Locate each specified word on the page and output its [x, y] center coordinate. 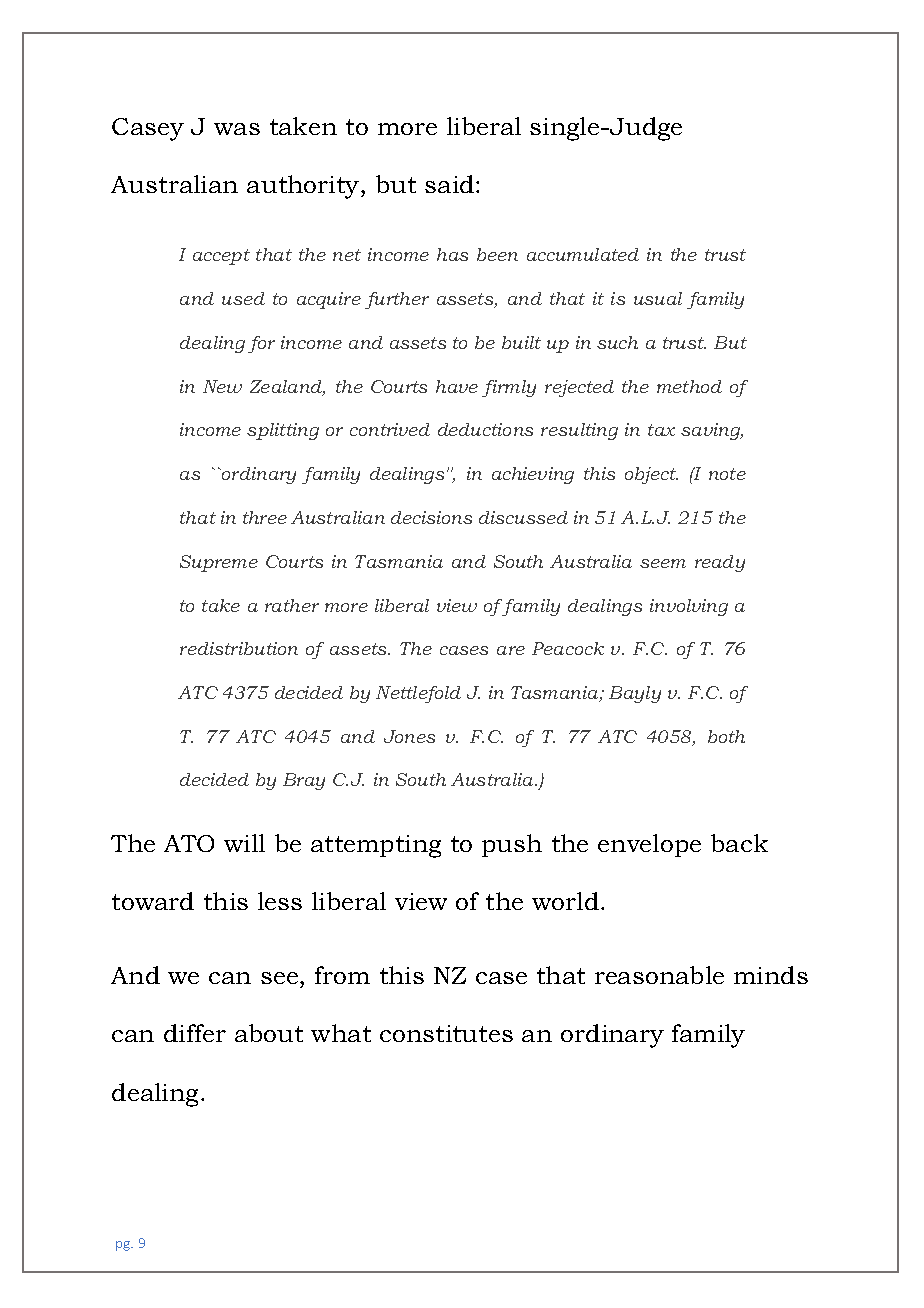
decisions [431, 517]
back [739, 843]
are [511, 650]
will [244, 843]
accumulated [583, 254]
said [451, 184]
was [237, 129]
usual [658, 298]
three [265, 517]
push [512, 845]
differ [195, 1033]
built [521, 342]
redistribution [239, 648]
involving [689, 607]
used [243, 298]
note [727, 474]
